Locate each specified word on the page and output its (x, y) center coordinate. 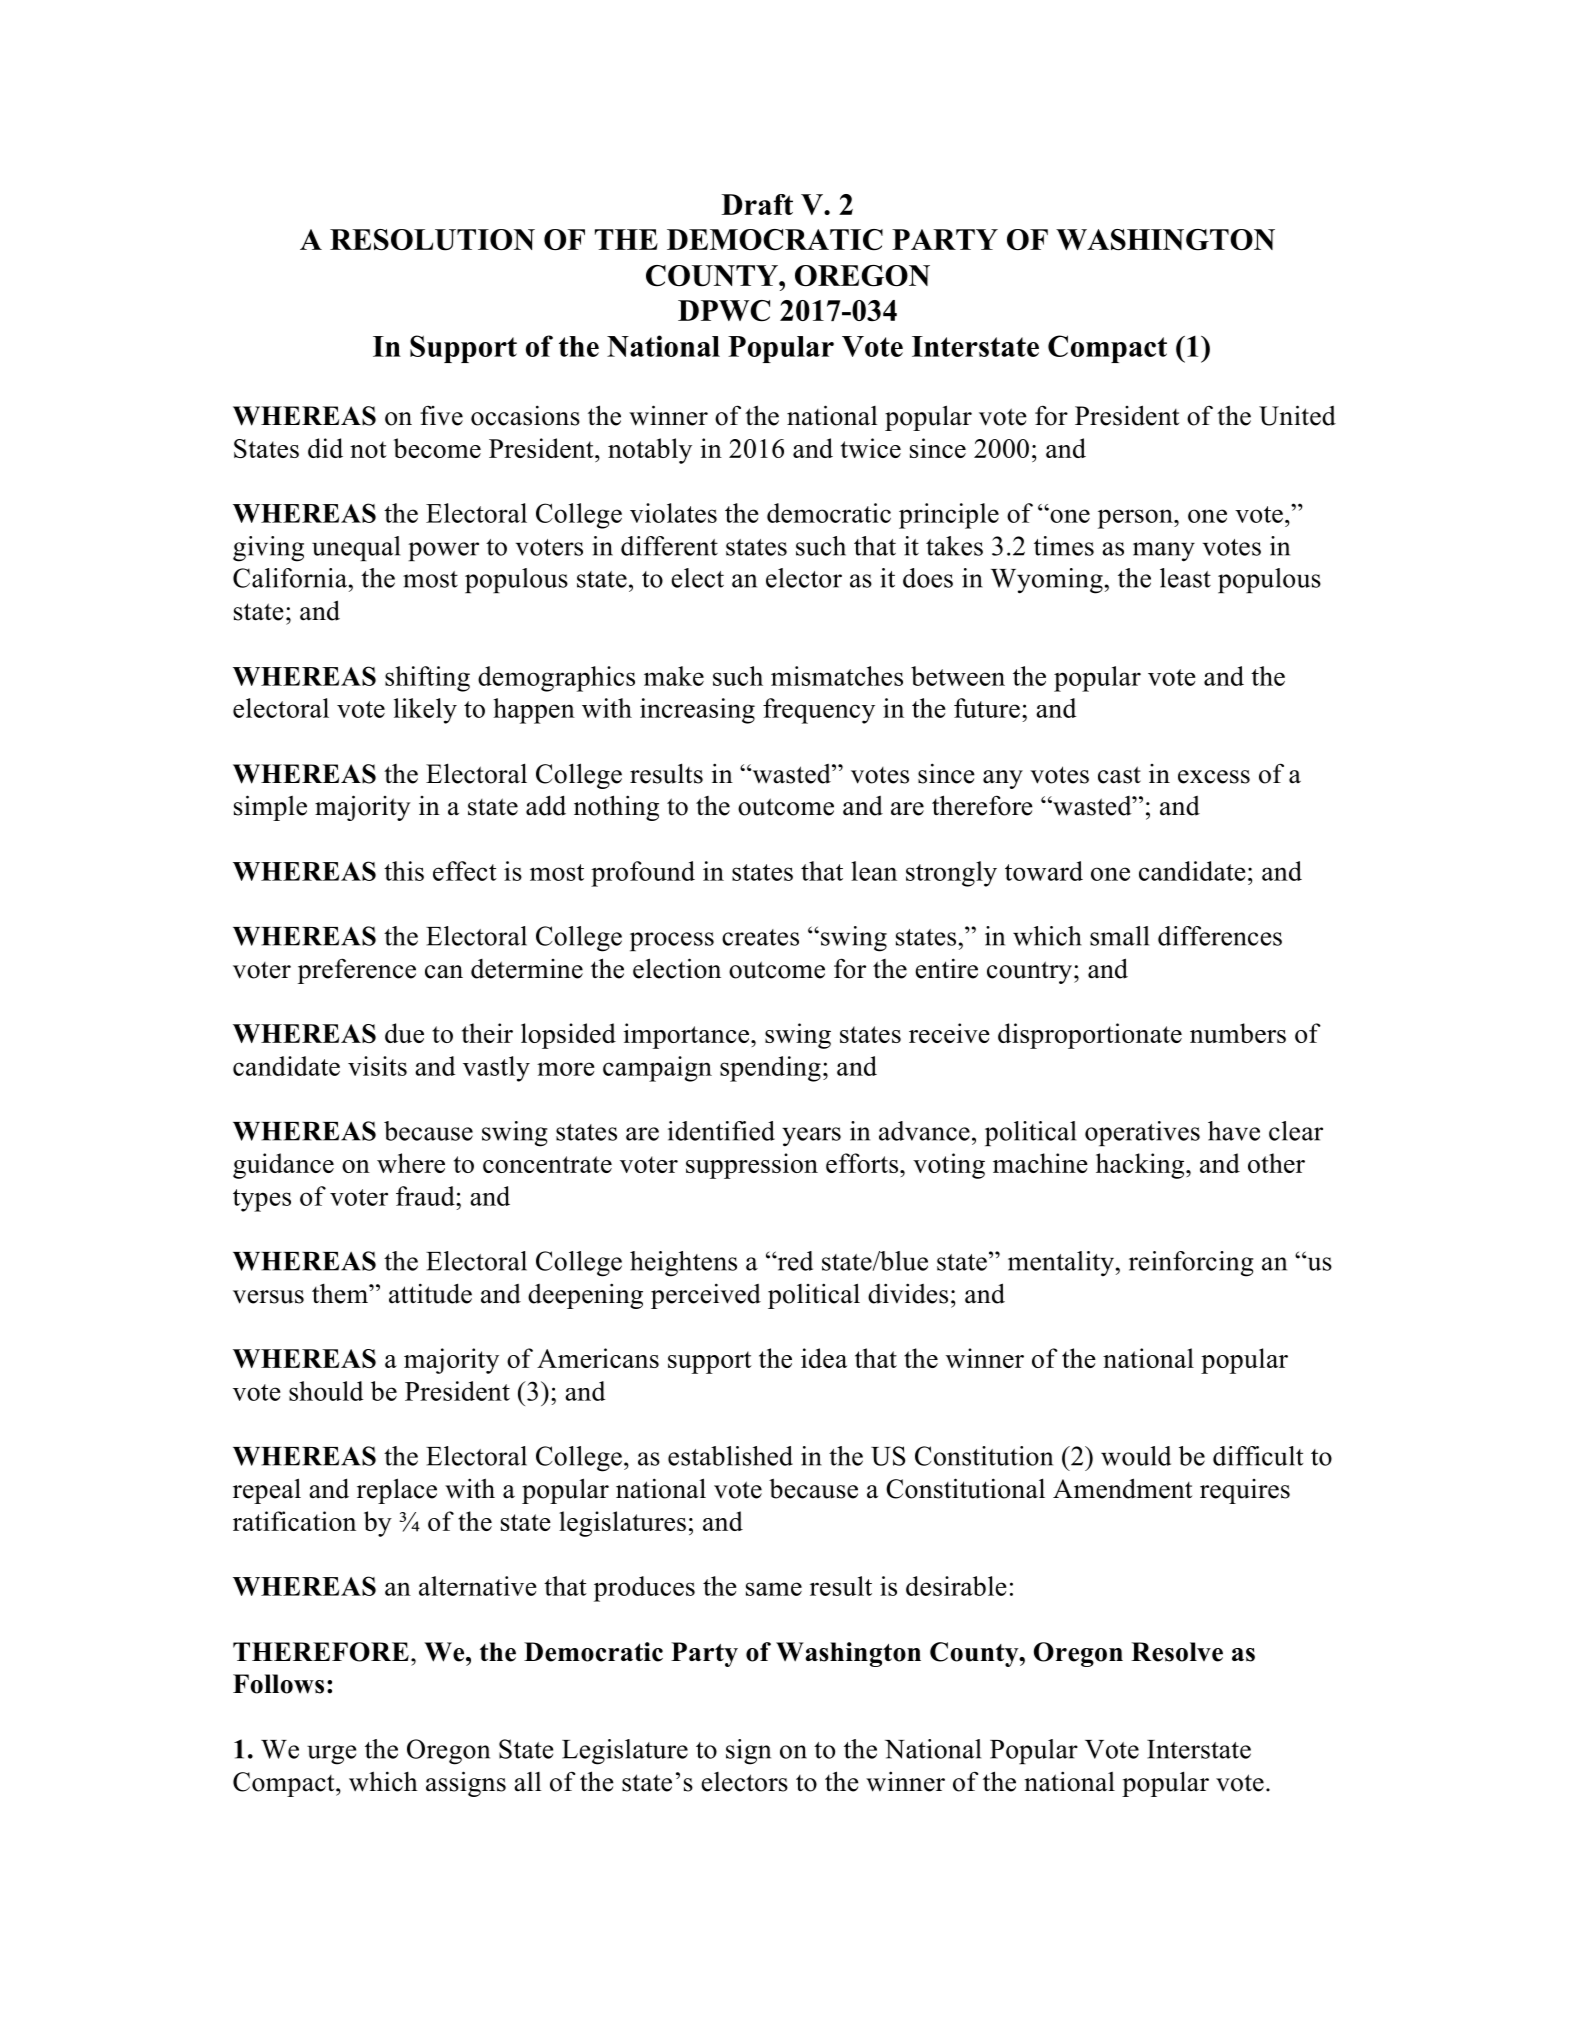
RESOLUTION (432, 240)
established (730, 1456)
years (811, 1136)
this (404, 871)
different (669, 546)
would (1136, 1456)
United (1297, 415)
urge (331, 1755)
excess (1214, 777)
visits (377, 1066)
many (1164, 552)
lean (874, 871)
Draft (757, 204)
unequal (356, 548)
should (326, 1391)
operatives (1142, 1133)
